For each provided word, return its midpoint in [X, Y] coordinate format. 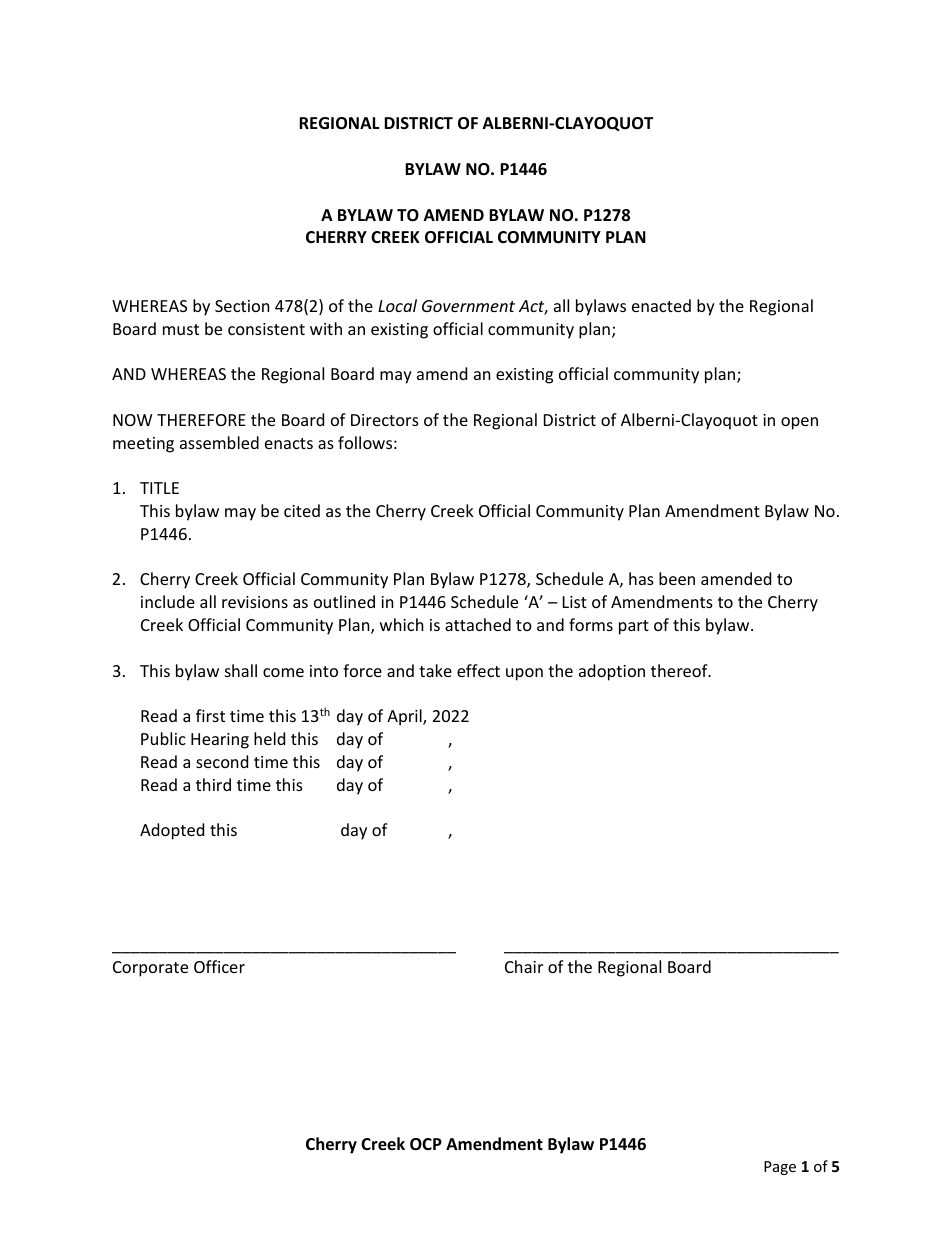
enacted [661, 305]
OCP [426, 1144]
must [181, 329]
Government [468, 306]
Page [780, 1168]
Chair [524, 966]
